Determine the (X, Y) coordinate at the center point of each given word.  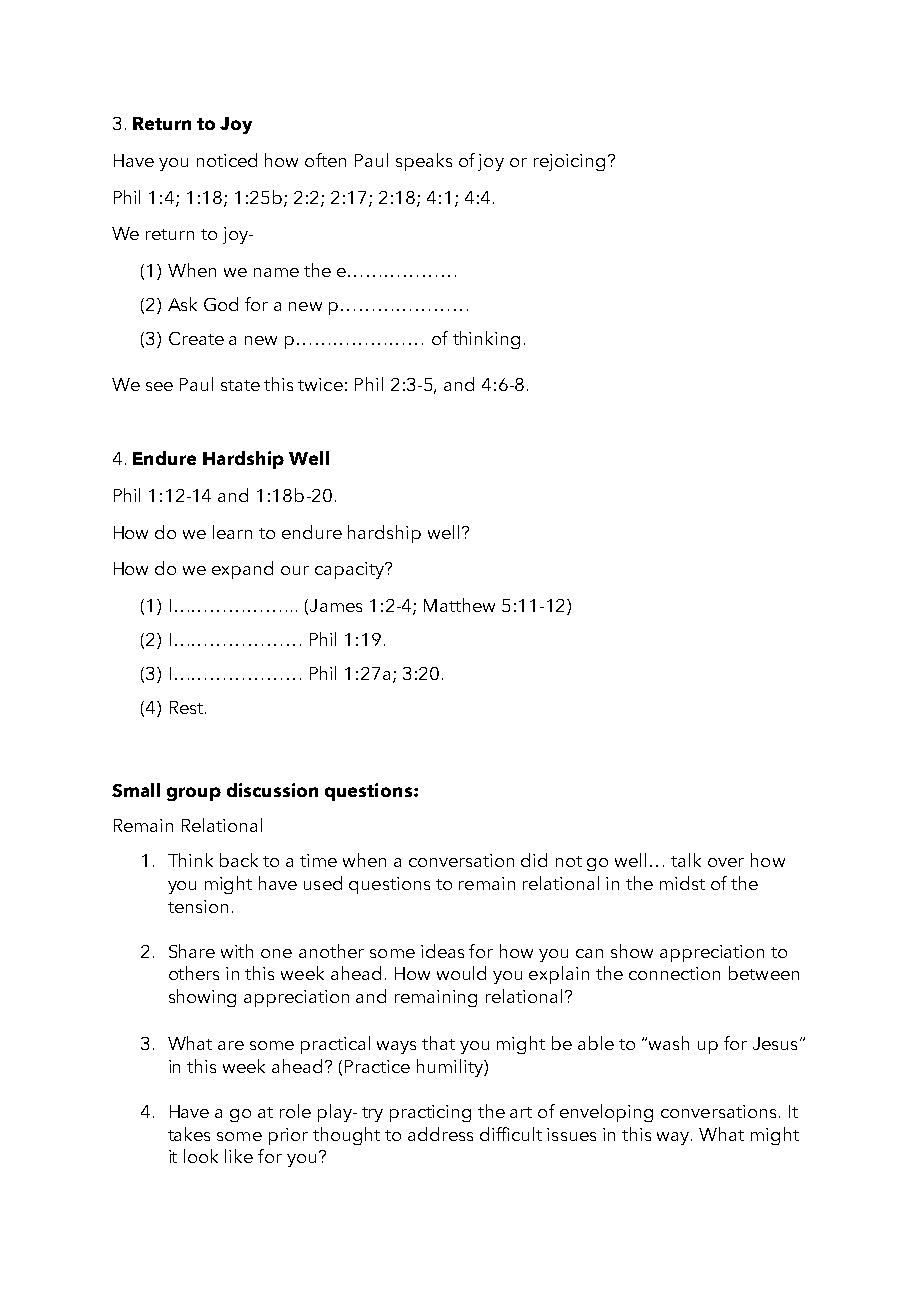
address (440, 1134)
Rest (188, 707)
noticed (227, 160)
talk (686, 860)
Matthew (459, 605)
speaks (424, 162)
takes (189, 1134)
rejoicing (569, 162)
